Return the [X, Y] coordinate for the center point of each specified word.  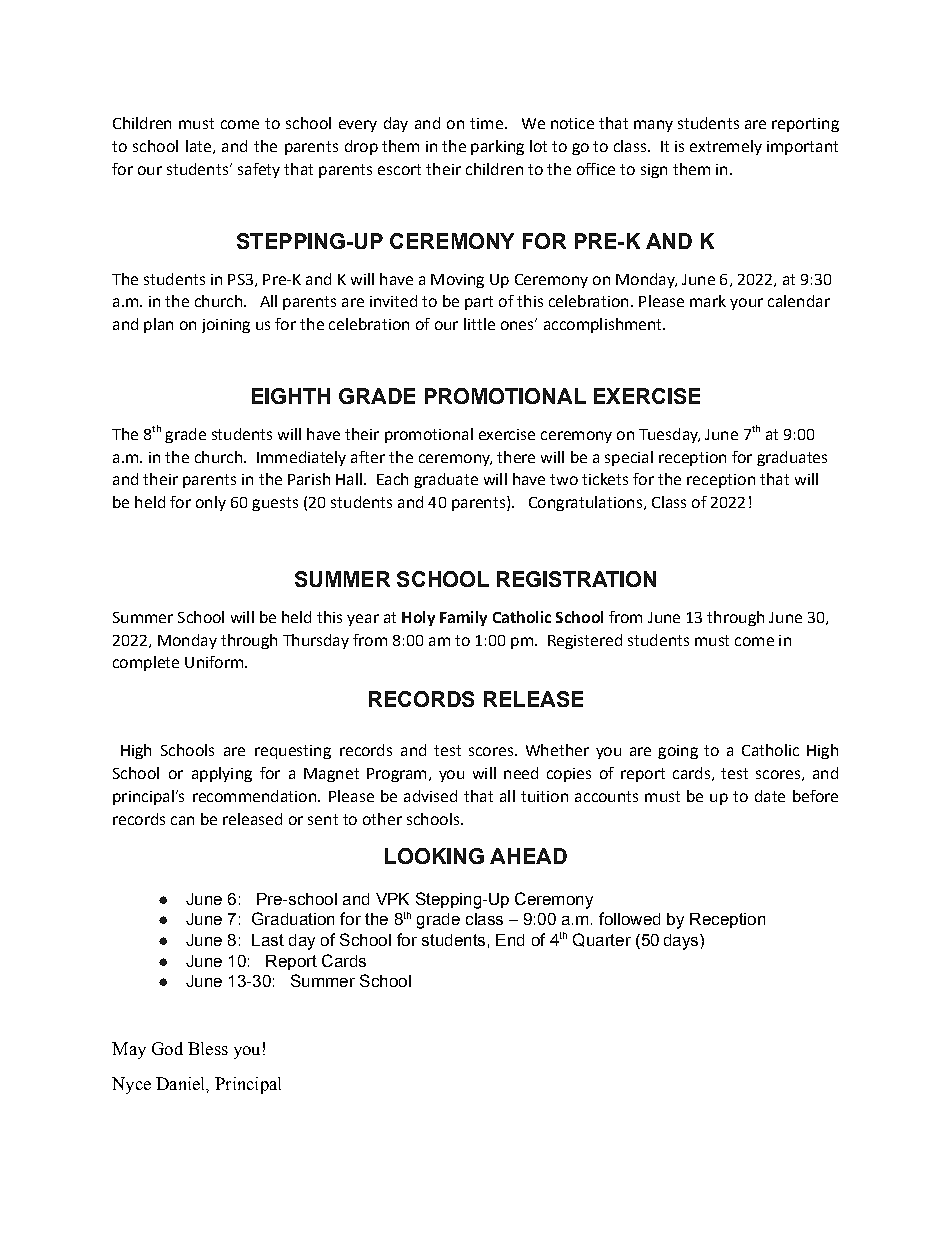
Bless [208, 1048]
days [682, 942]
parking [497, 147]
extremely [726, 147]
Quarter [602, 940]
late [198, 146]
